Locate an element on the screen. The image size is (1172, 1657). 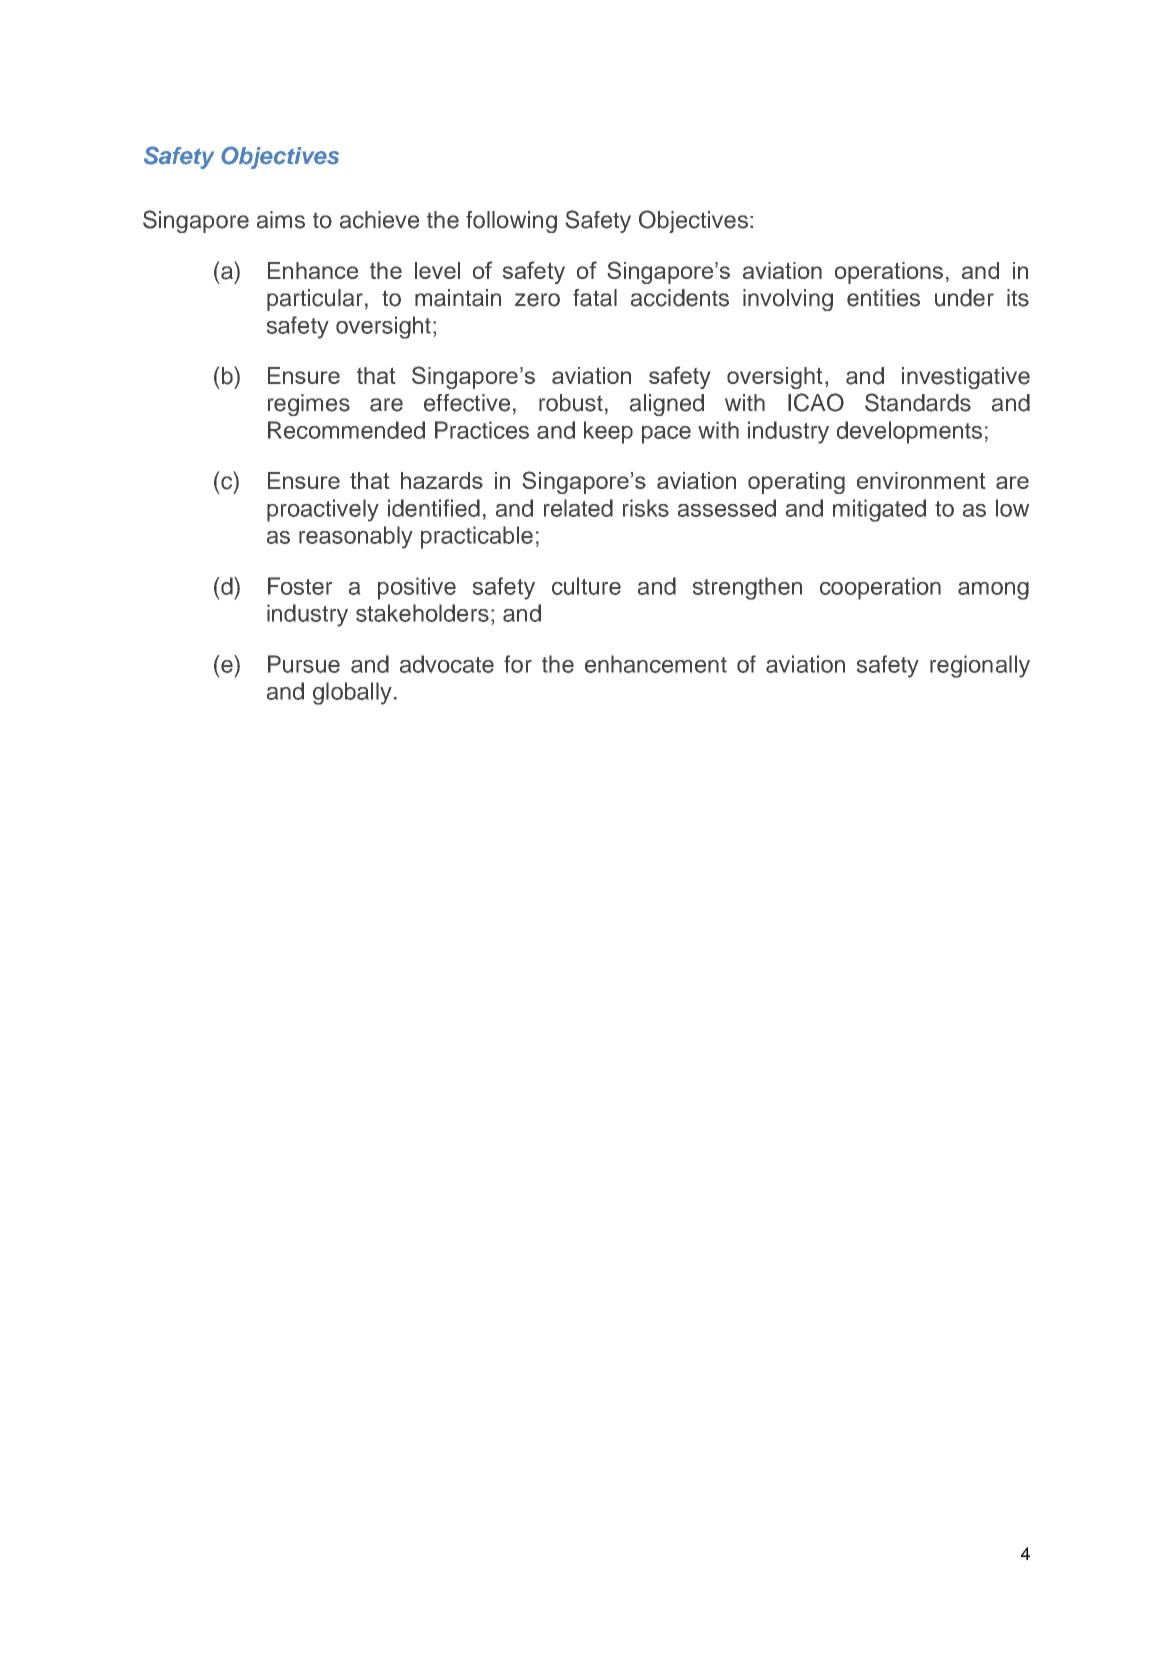
operations is located at coordinates (889, 273).
